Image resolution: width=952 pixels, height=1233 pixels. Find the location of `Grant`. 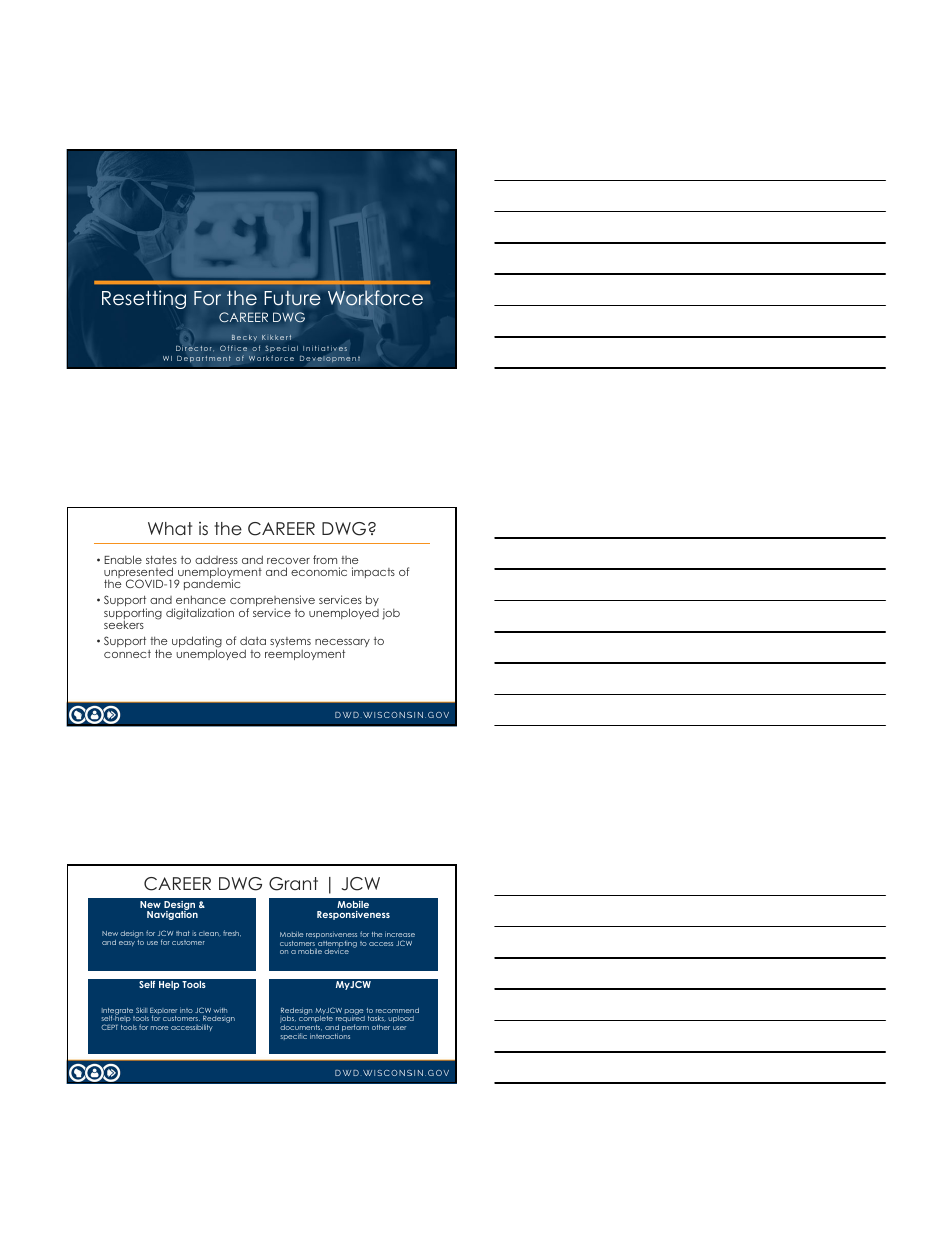

Grant is located at coordinates (293, 884).
